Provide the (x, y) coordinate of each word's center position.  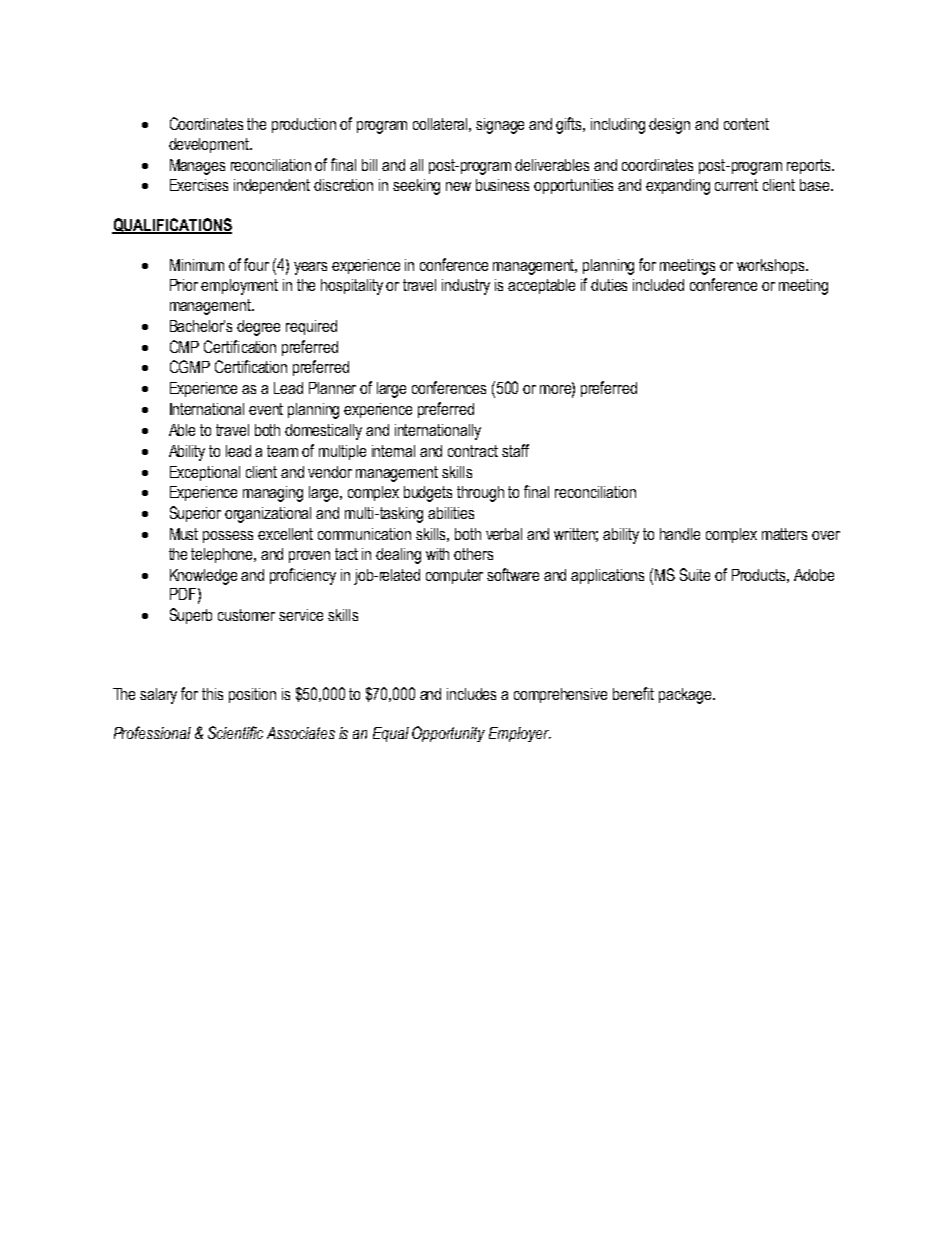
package (686, 696)
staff (515, 450)
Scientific (235, 732)
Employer (520, 734)
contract (473, 451)
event (266, 409)
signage (500, 126)
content (746, 124)
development (210, 145)
